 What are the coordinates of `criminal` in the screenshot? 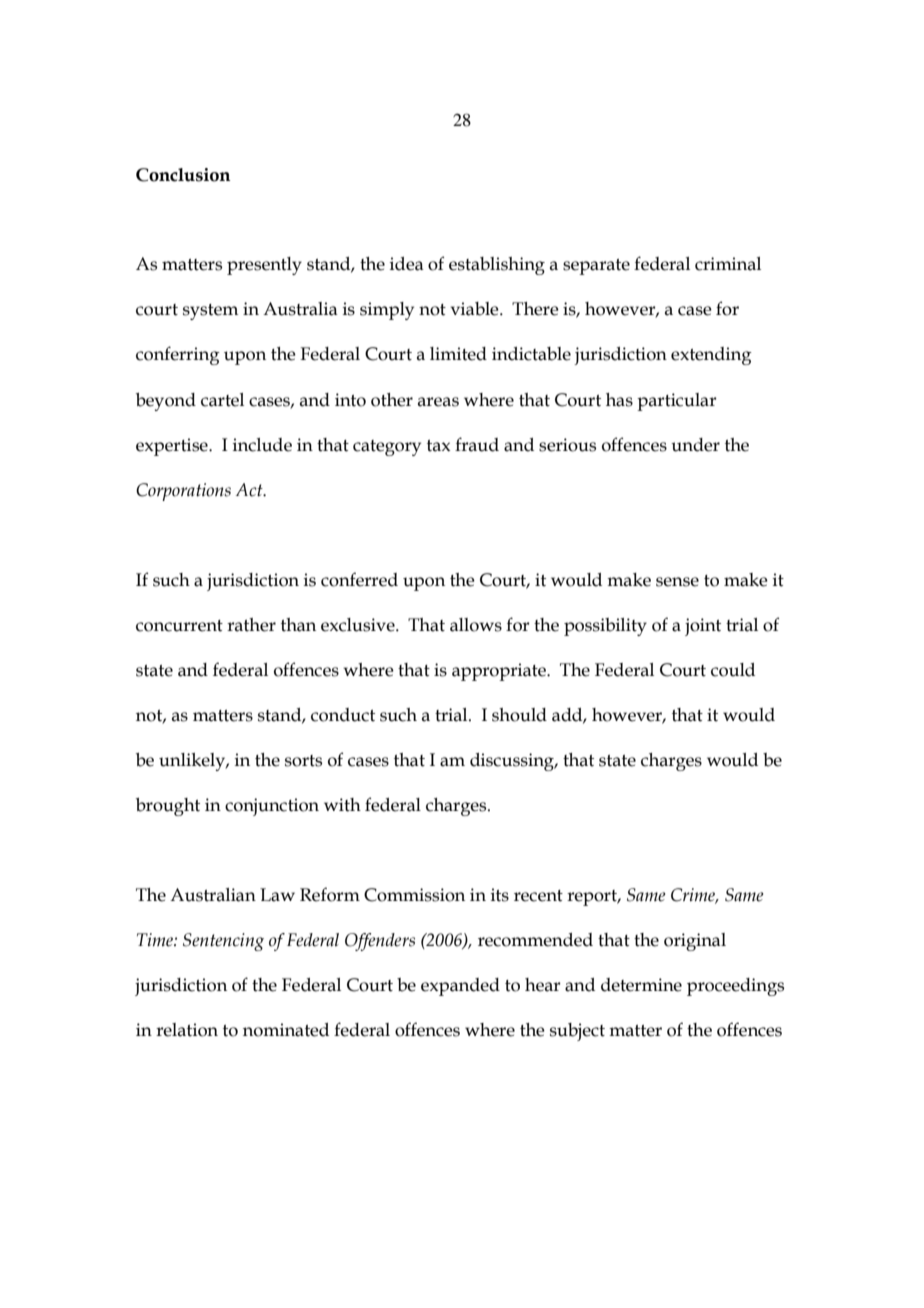 It's located at (728, 264).
